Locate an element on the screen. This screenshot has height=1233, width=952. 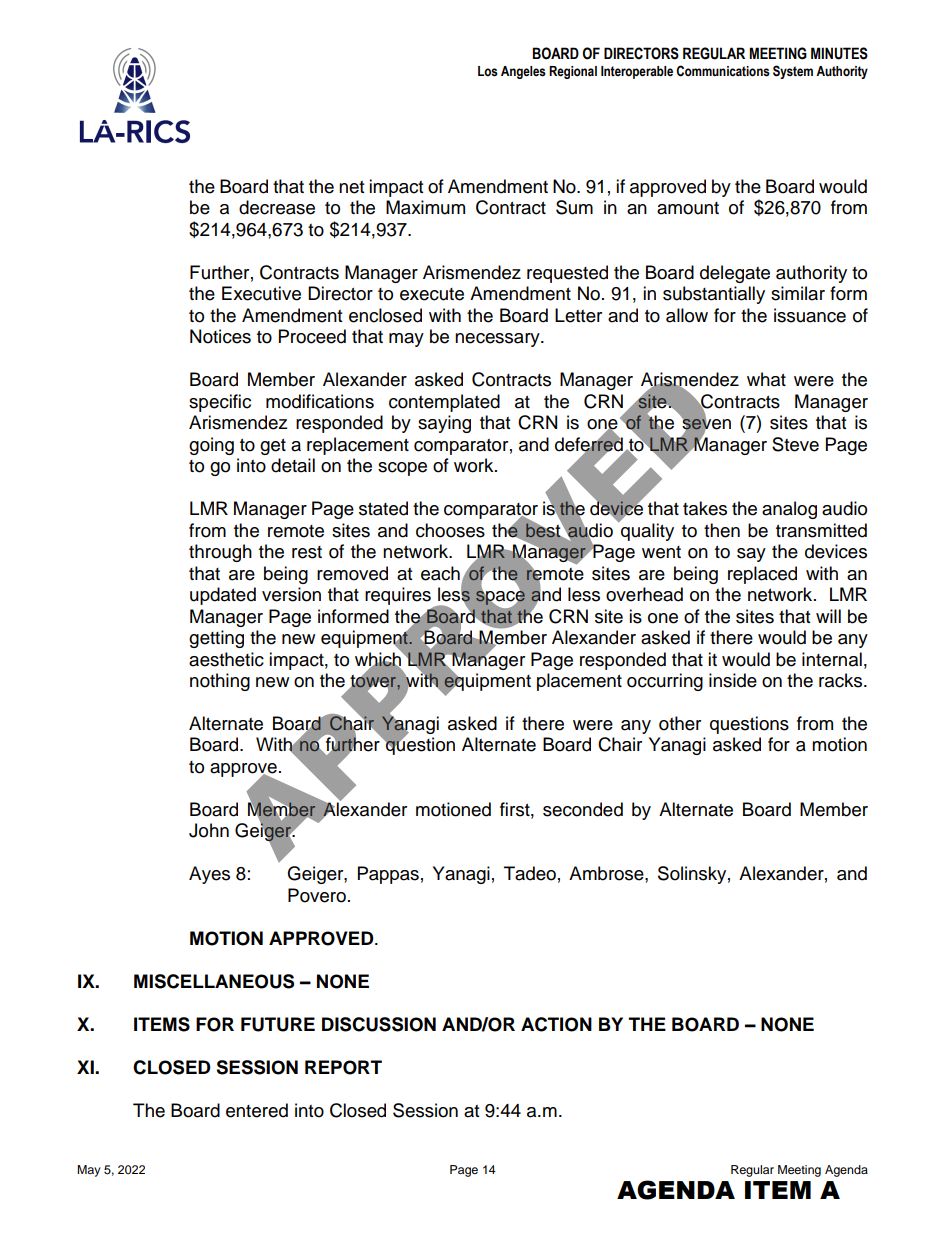
entered is located at coordinates (257, 1110).
